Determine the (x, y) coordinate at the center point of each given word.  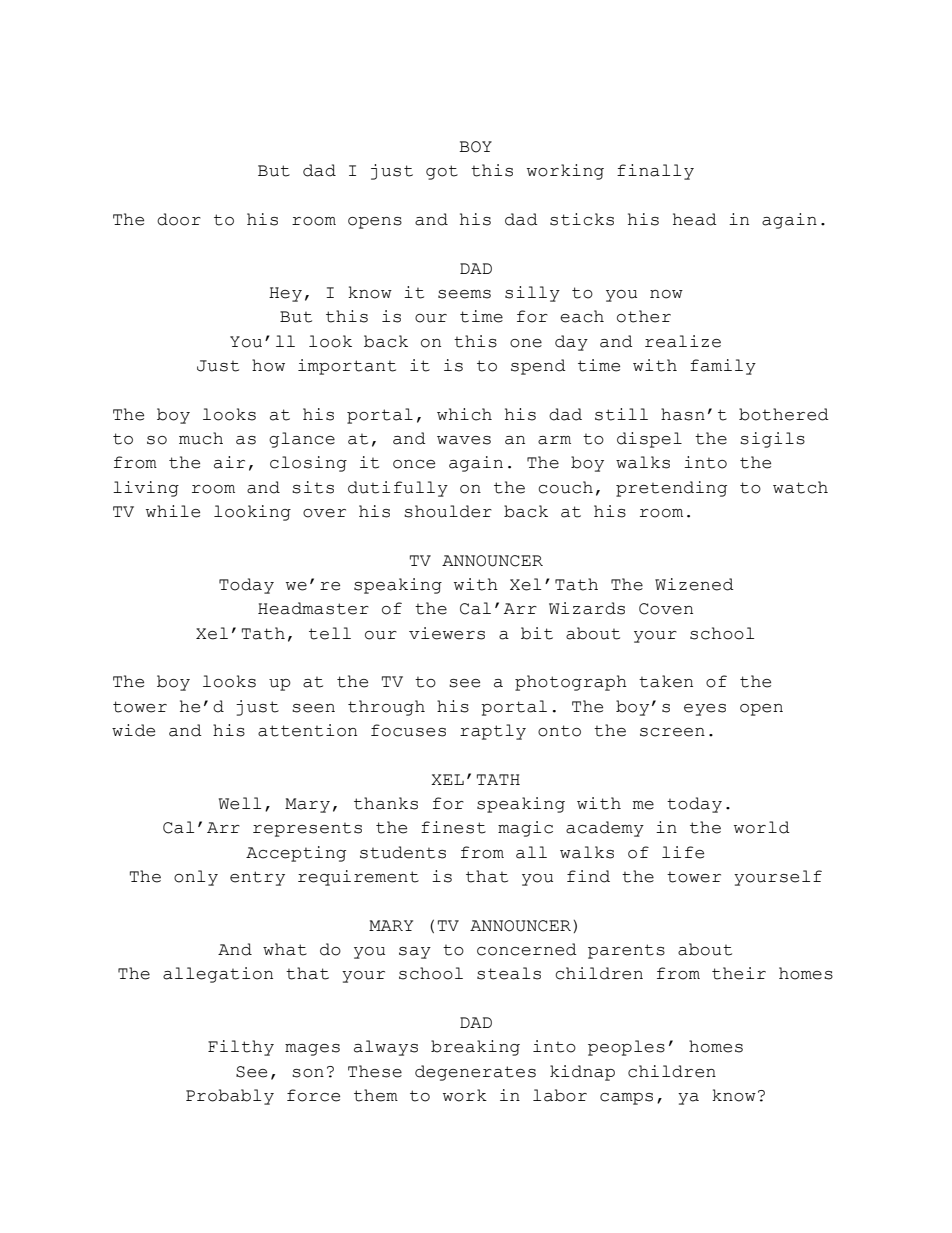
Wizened (694, 584)
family (723, 367)
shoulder (448, 511)
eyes (705, 710)
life (683, 852)
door (179, 219)
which (464, 414)
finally (655, 172)
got (442, 172)
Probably (230, 1097)
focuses (408, 730)
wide (133, 730)
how (268, 365)
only (196, 878)
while (173, 511)
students (403, 852)
